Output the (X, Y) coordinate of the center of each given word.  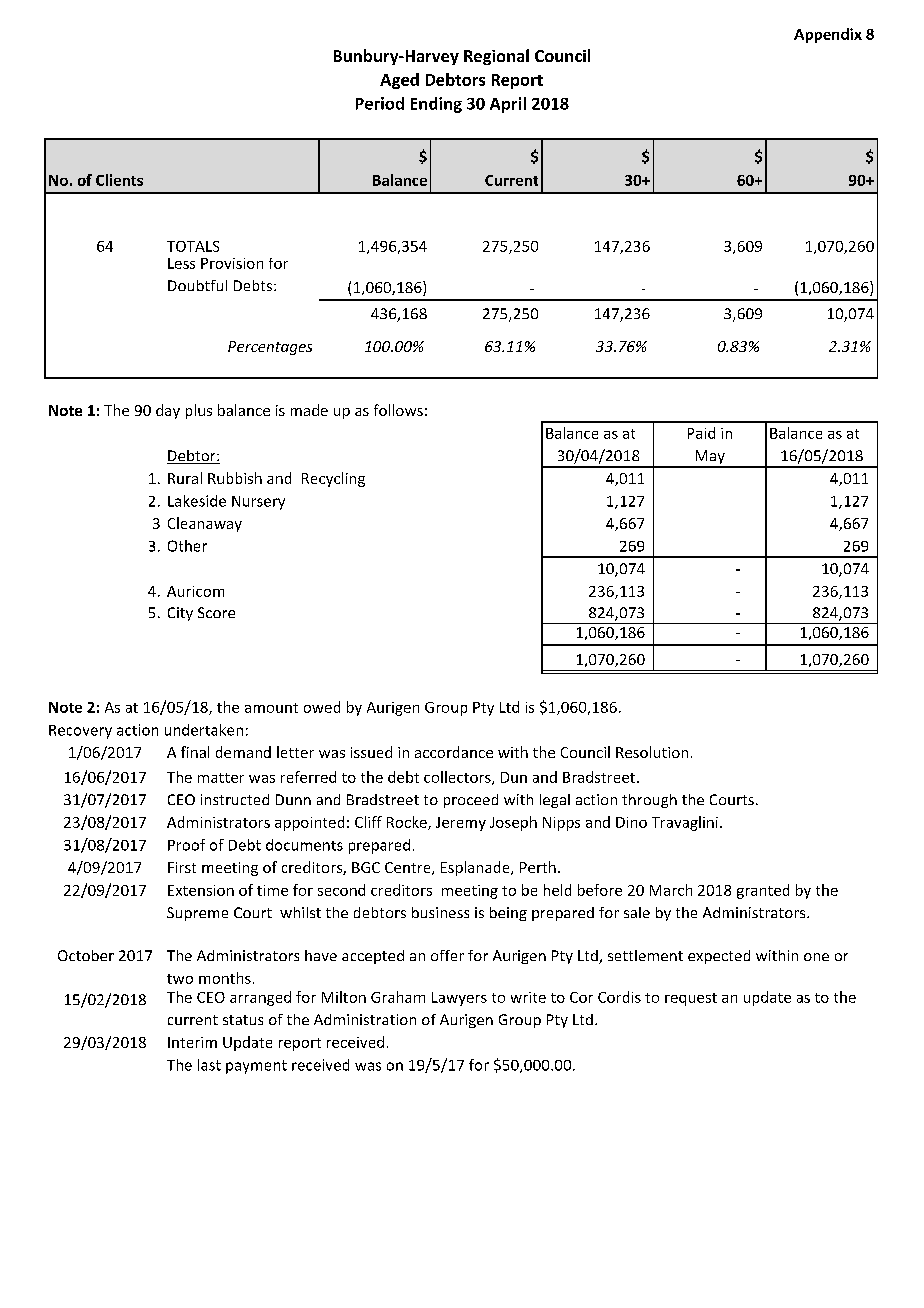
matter (221, 778)
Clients (119, 180)
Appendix (828, 35)
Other (187, 546)
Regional (496, 57)
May (710, 458)
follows (398, 410)
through (649, 801)
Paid (701, 433)
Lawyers (459, 999)
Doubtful (197, 285)
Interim (192, 1042)
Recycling (333, 479)
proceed (471, 801)
